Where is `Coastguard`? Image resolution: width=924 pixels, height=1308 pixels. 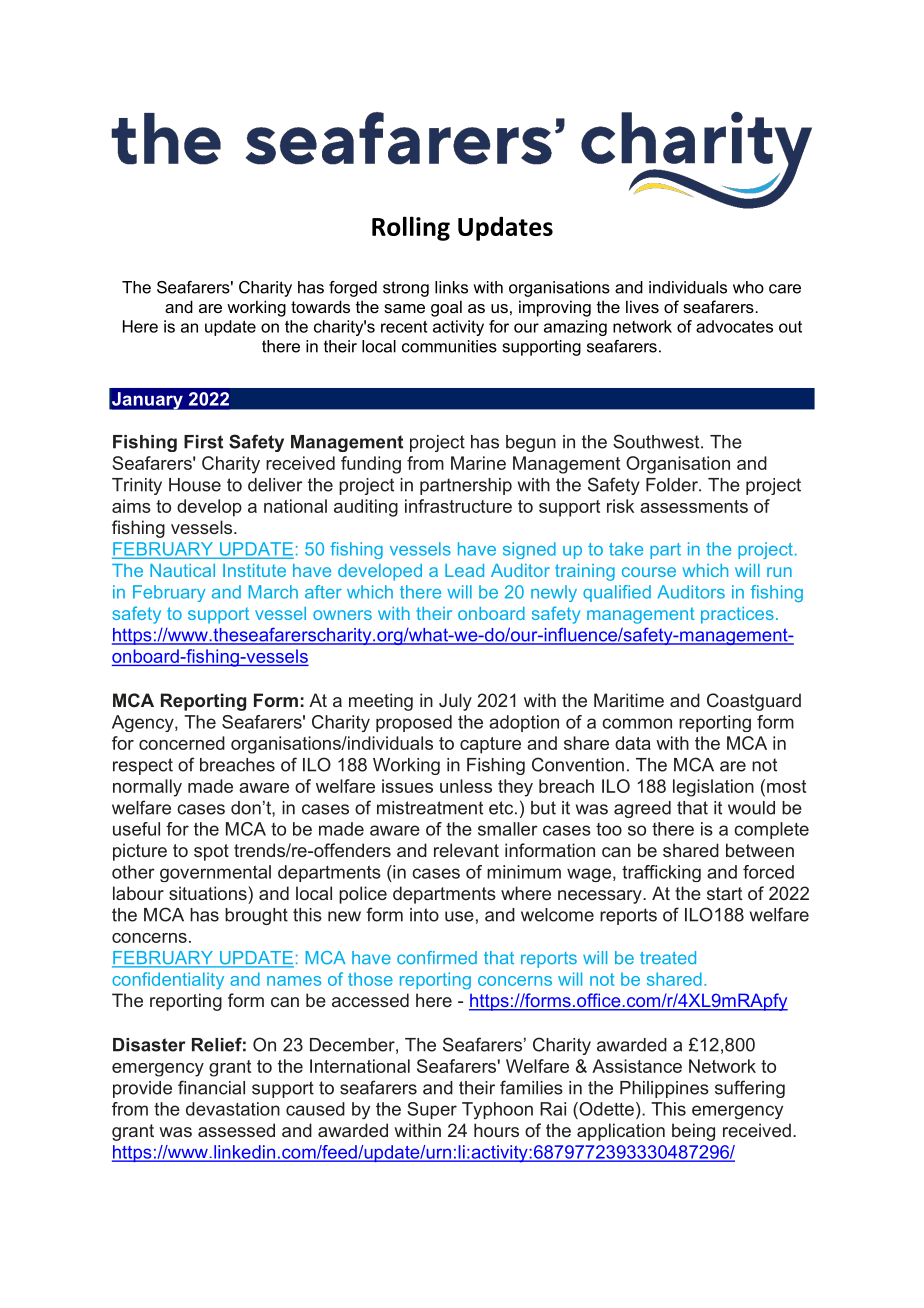
Coastguard is located at coordinates (754, 702).
